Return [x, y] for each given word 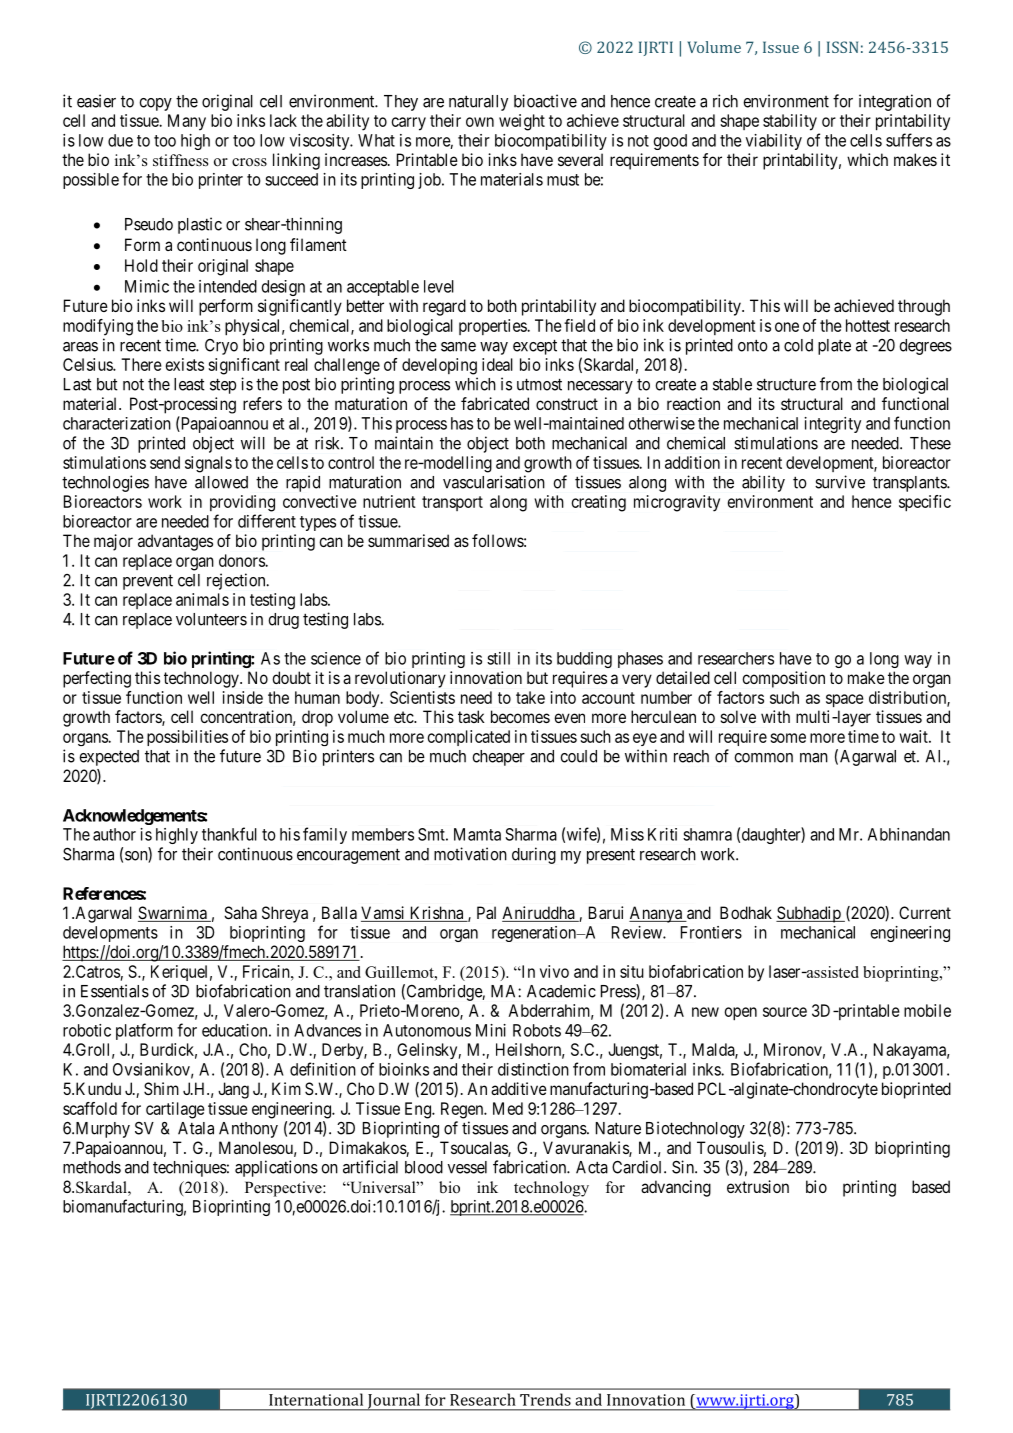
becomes [520, 716]
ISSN [842, 47]
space [845, 700]
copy [155, 104]
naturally [478, 103]
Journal [393, 1402]
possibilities [187, 738]
